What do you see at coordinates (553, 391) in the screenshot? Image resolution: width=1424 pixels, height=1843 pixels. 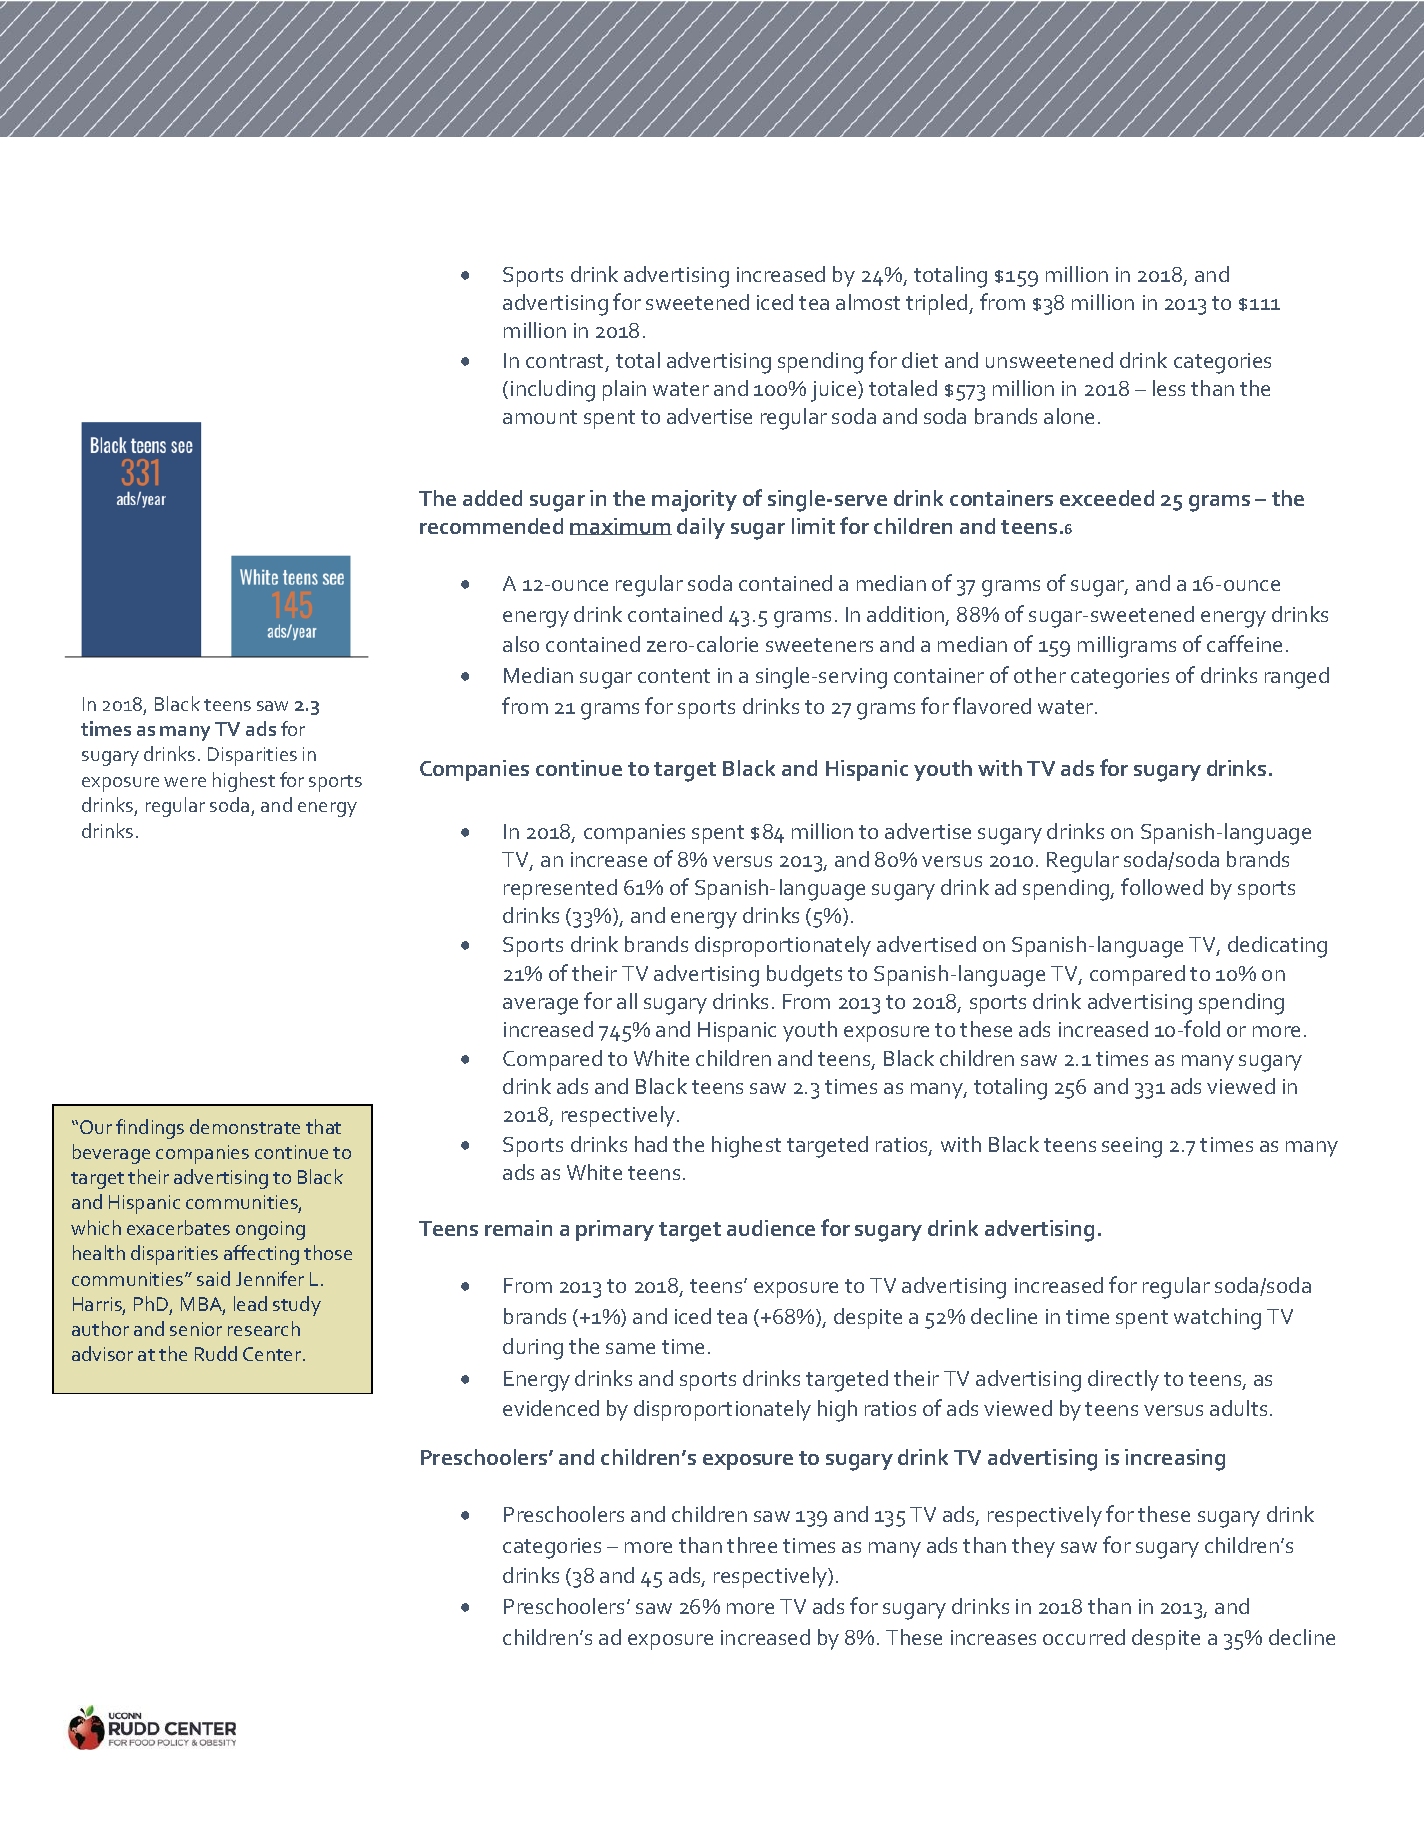 I see `including` at bounding box center [553, 391].
